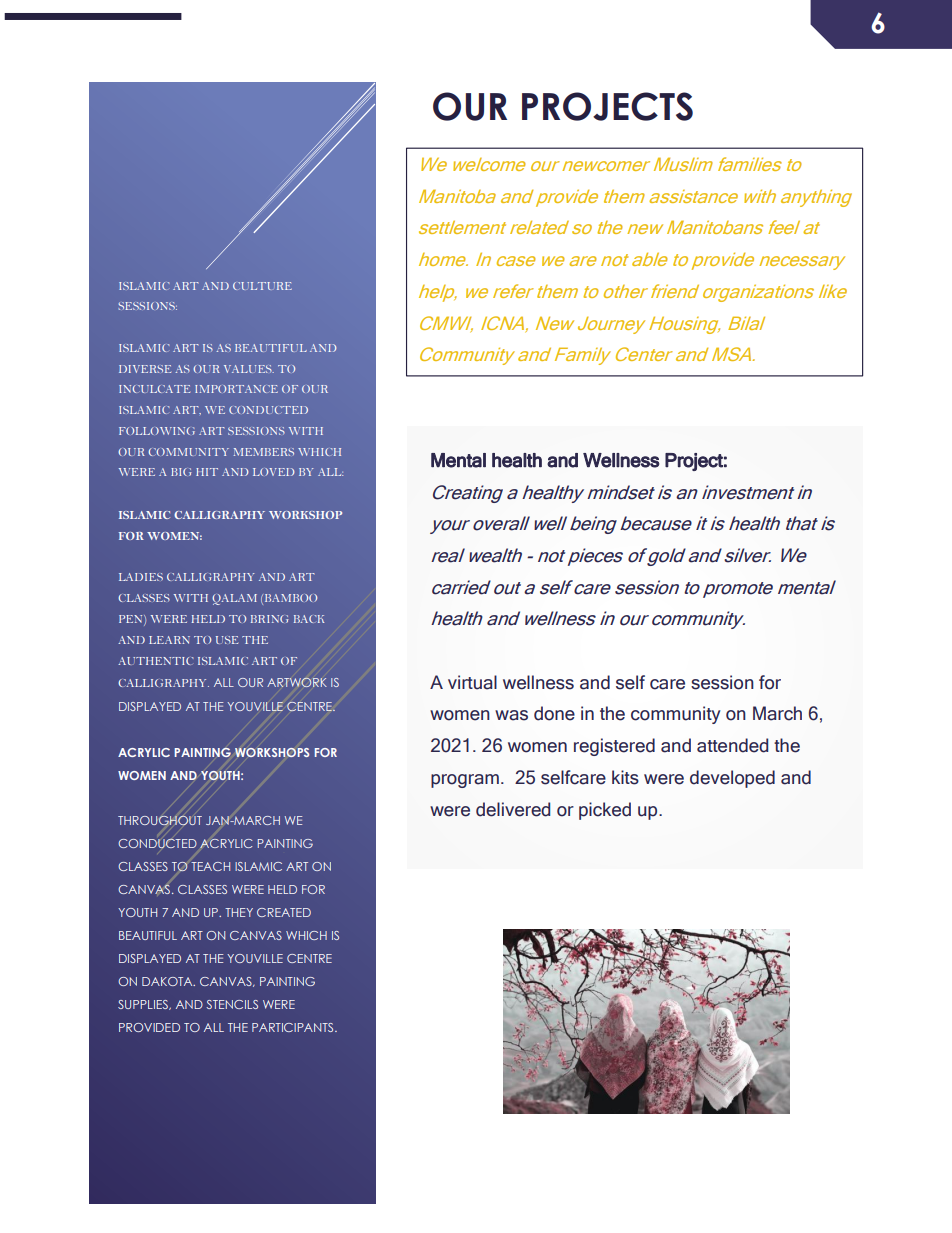 The image size is (952, 1233). Describe the element at coordinates (262, 286) in the screenshot. I see `CULTURE` at that location.
